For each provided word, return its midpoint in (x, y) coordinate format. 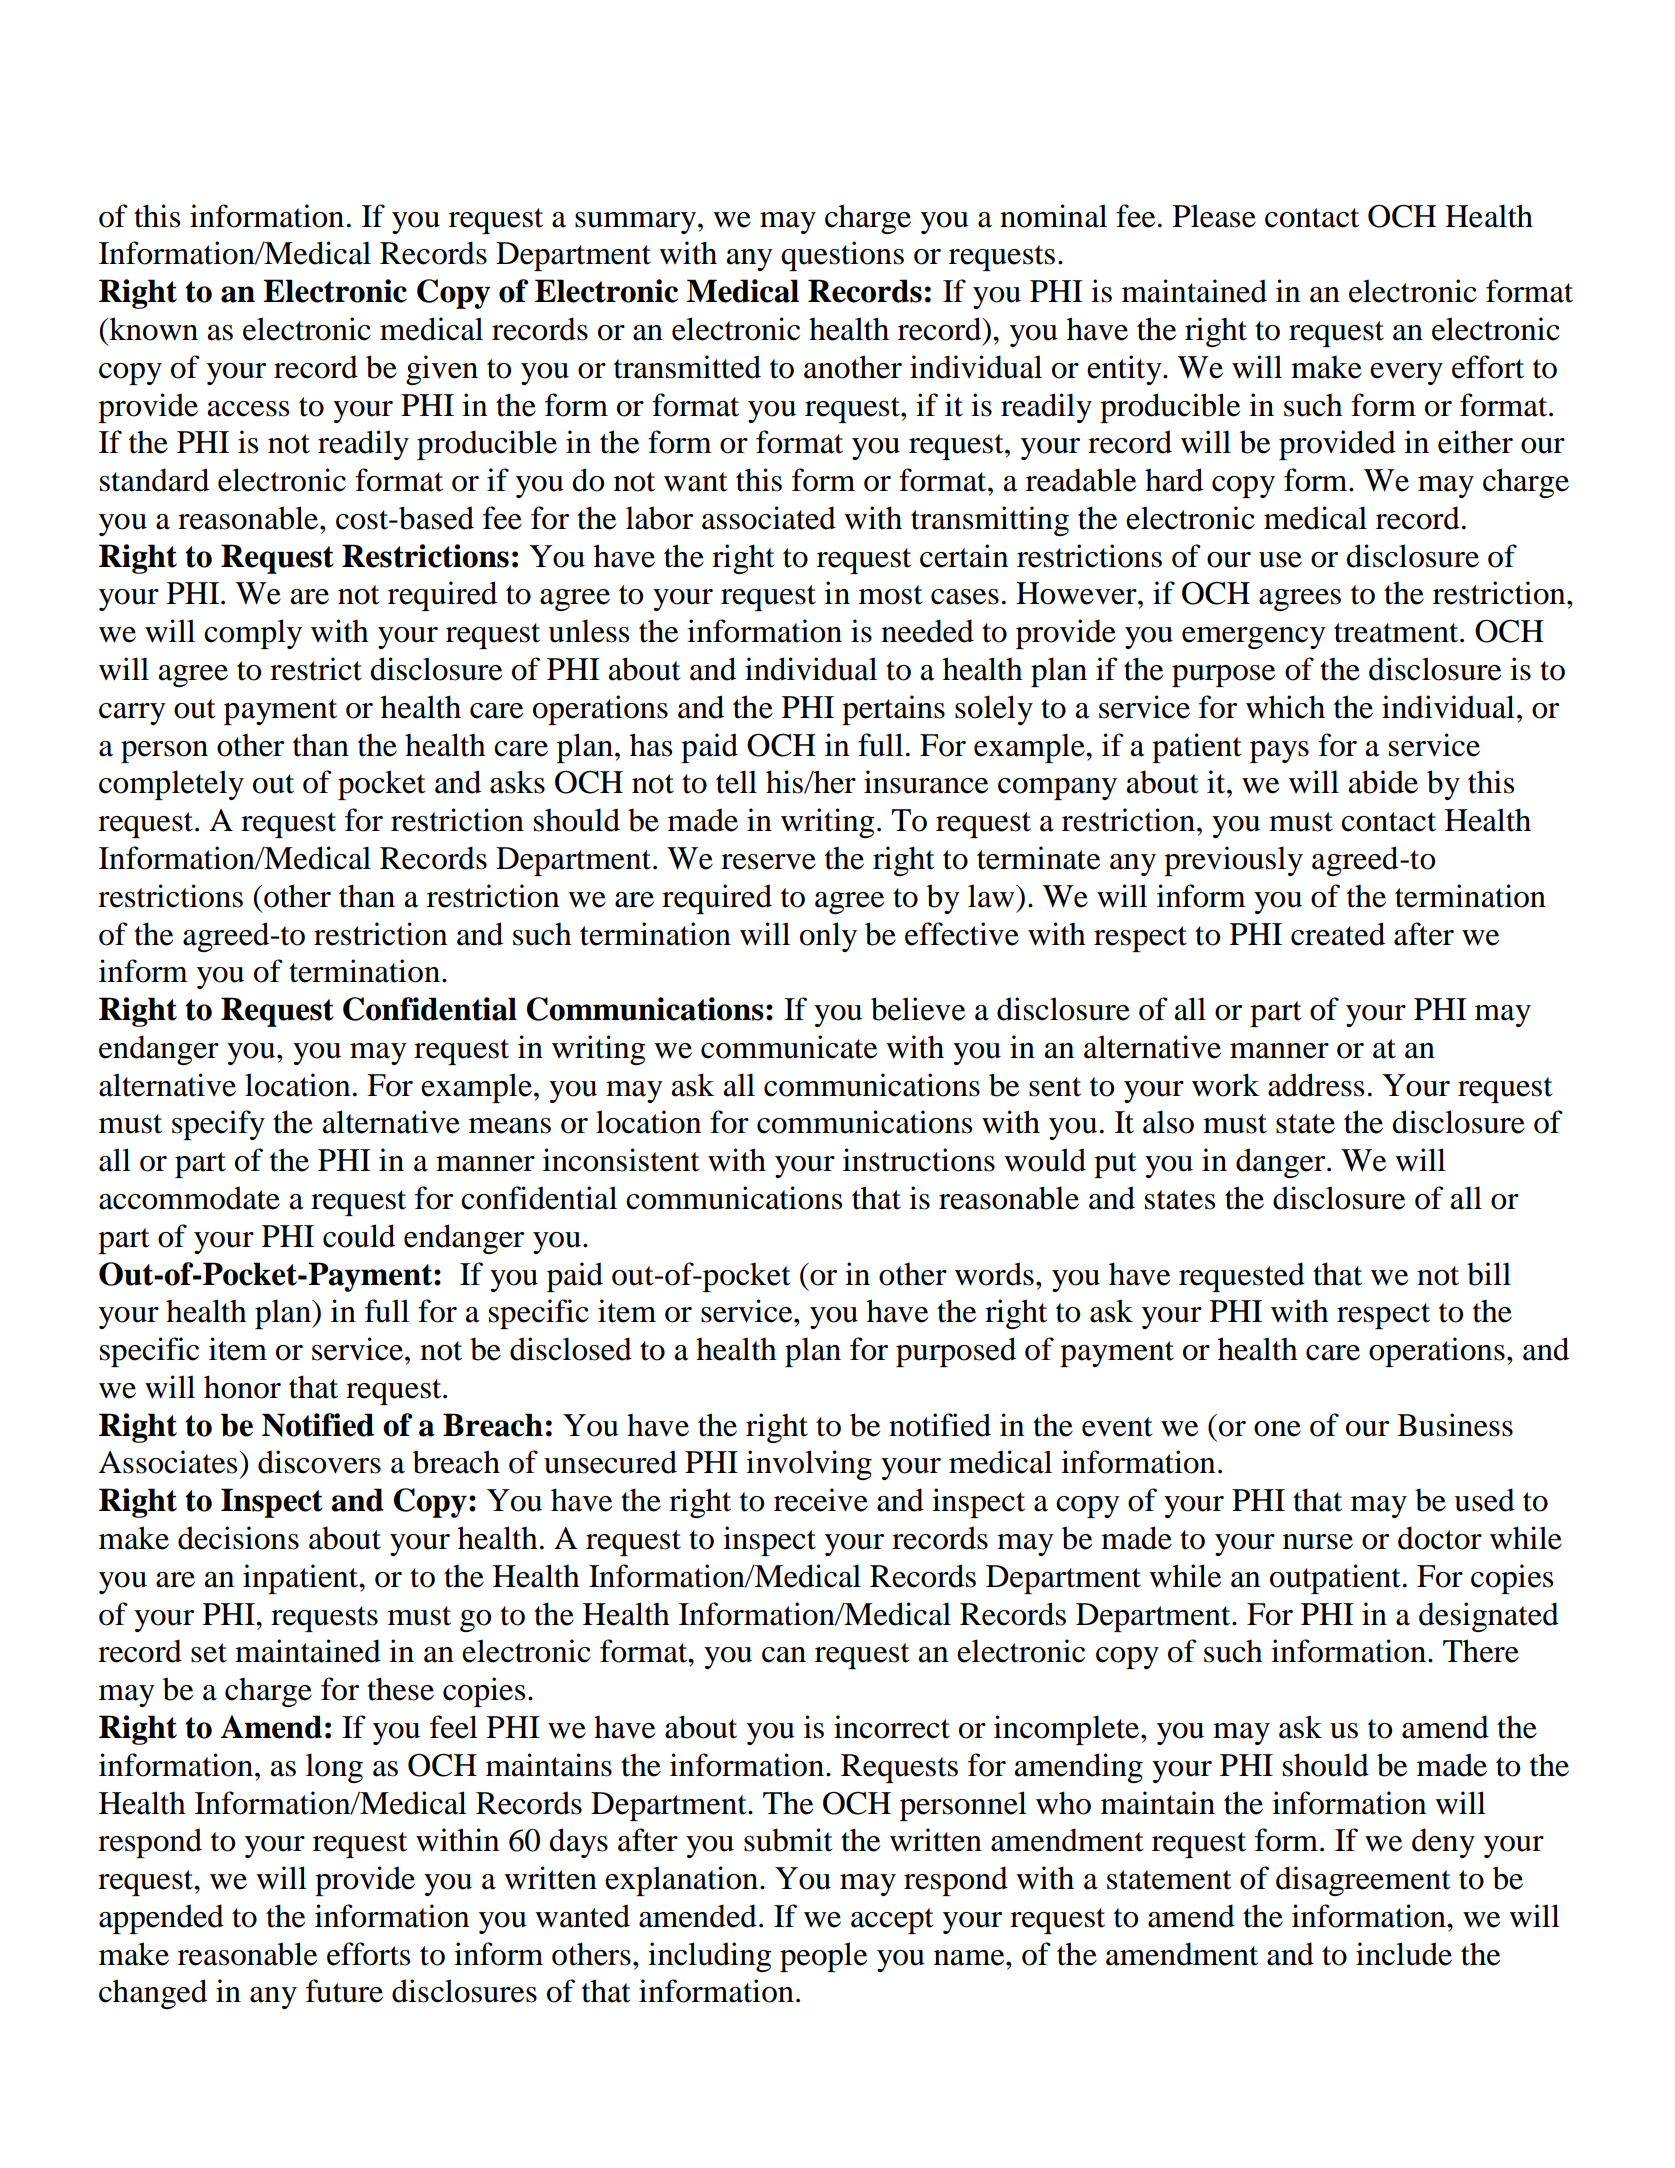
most (890, 595)
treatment (1397, 633)
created (1338, 934)
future (344, 1991)
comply (253, 634)
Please (1214, 216)
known (152, 329)
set (209, 1653)
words (994, 1274)
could (359, 1236)
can (784, 1655)
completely (171, 785)
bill (1489, 1274)
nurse (1318, 1542)
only (828, 937)
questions (842, 256)
